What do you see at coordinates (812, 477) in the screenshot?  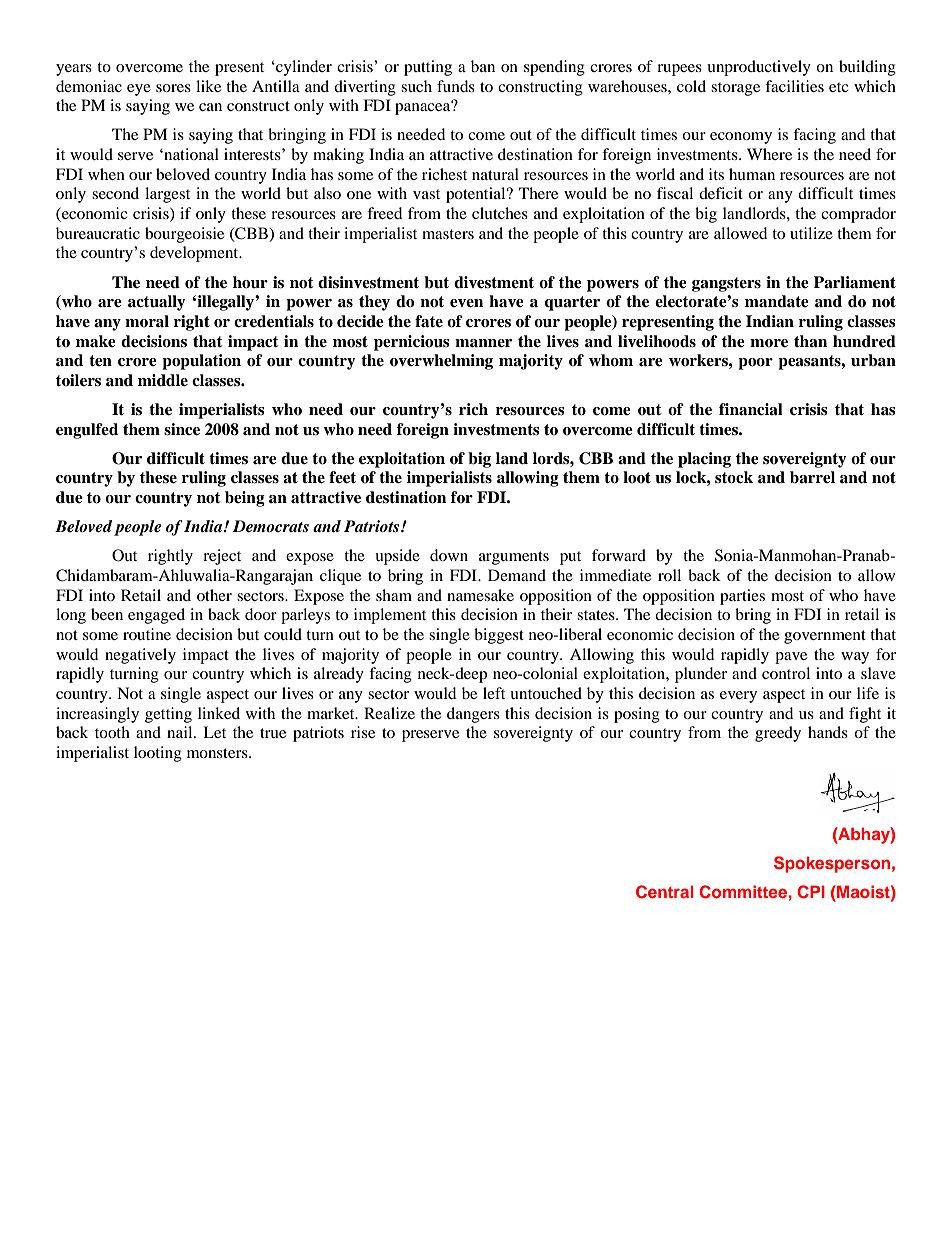 I see `barrel` at bounding box center [812, 477].
